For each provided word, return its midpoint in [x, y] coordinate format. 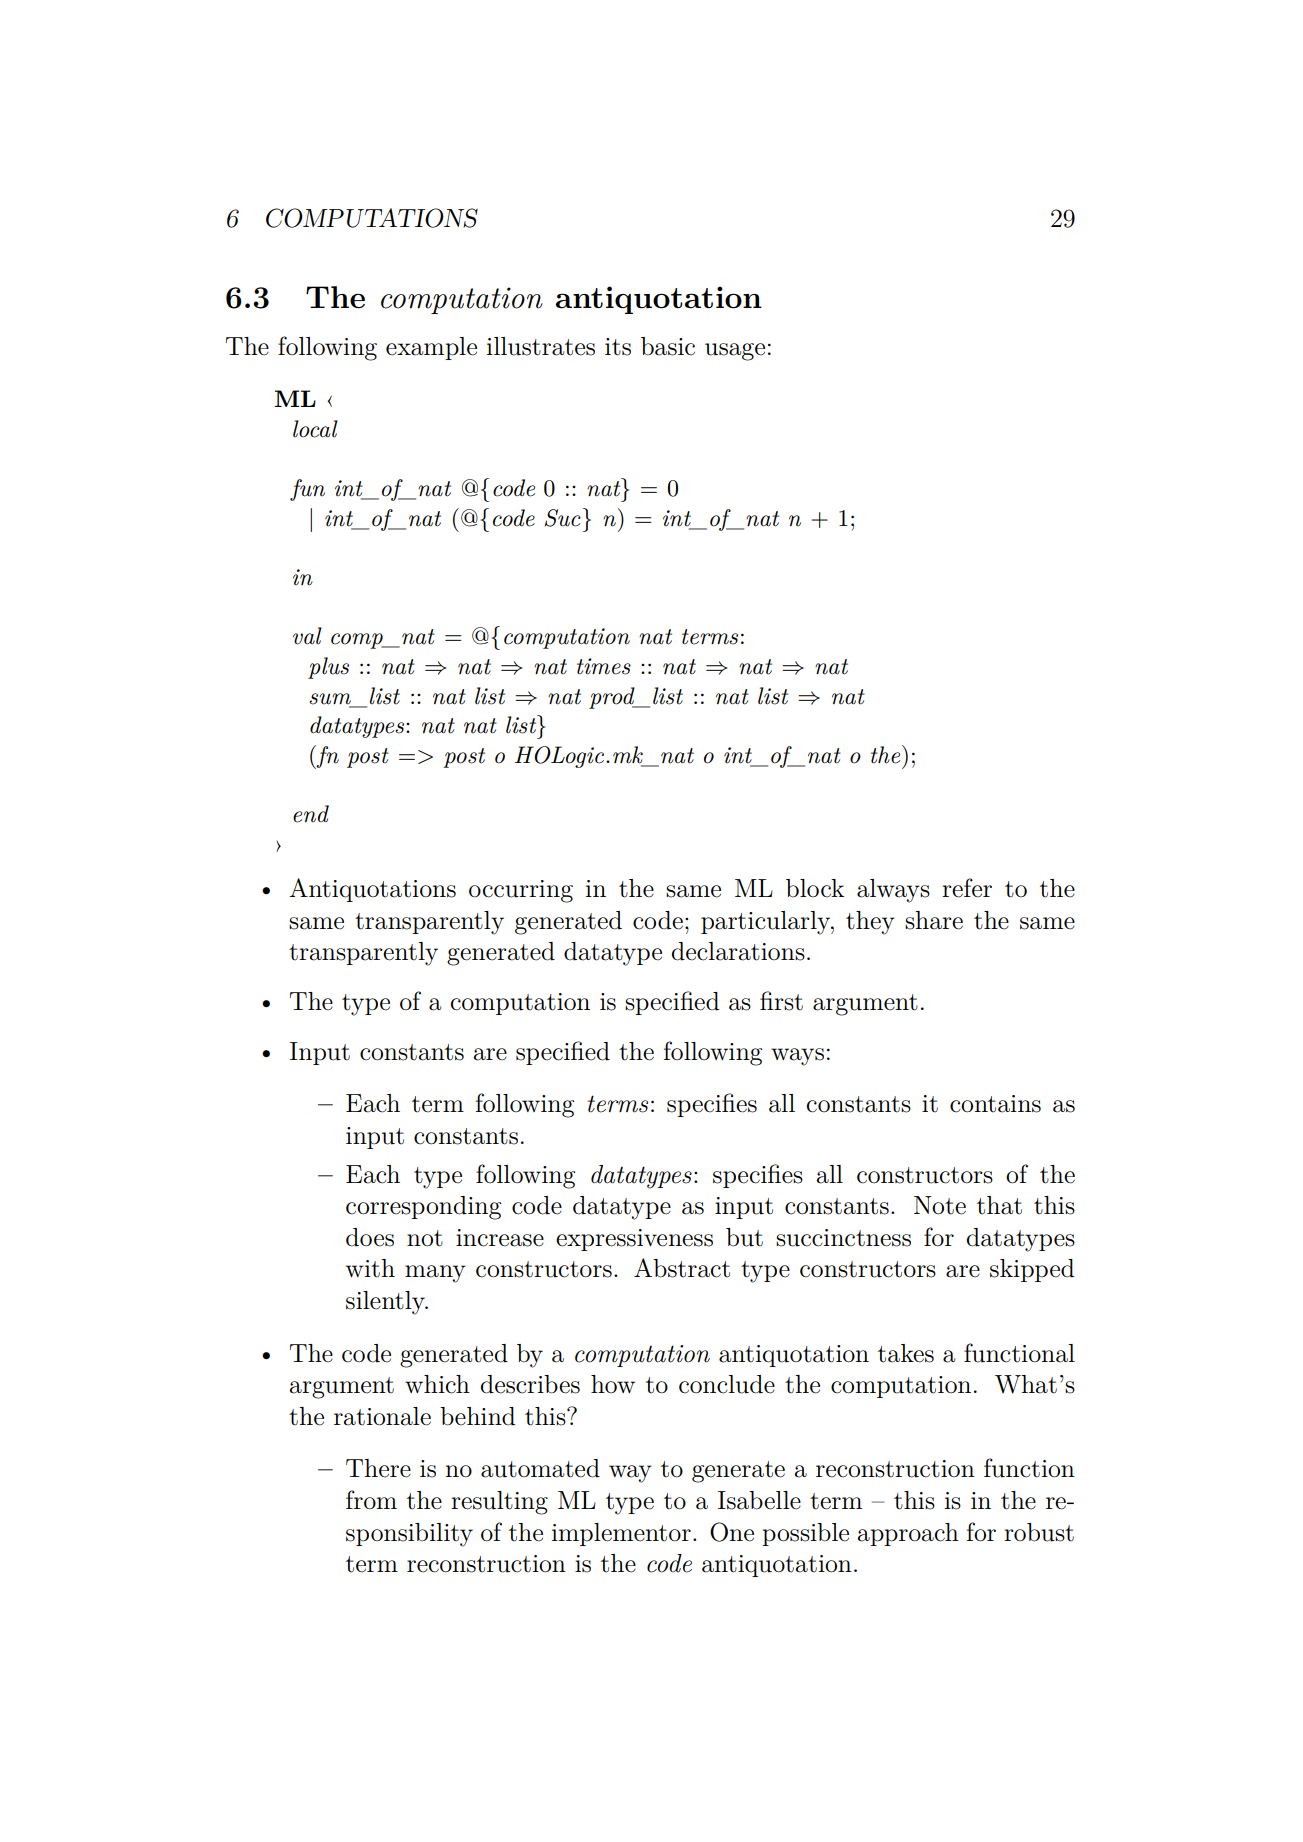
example [431, 348]
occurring [521, 891]
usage [735, 352]
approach [908, 1534]
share [934, 920]
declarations [738, 951]
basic [668, 346]
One [732, 1532]
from [371, 1500]
